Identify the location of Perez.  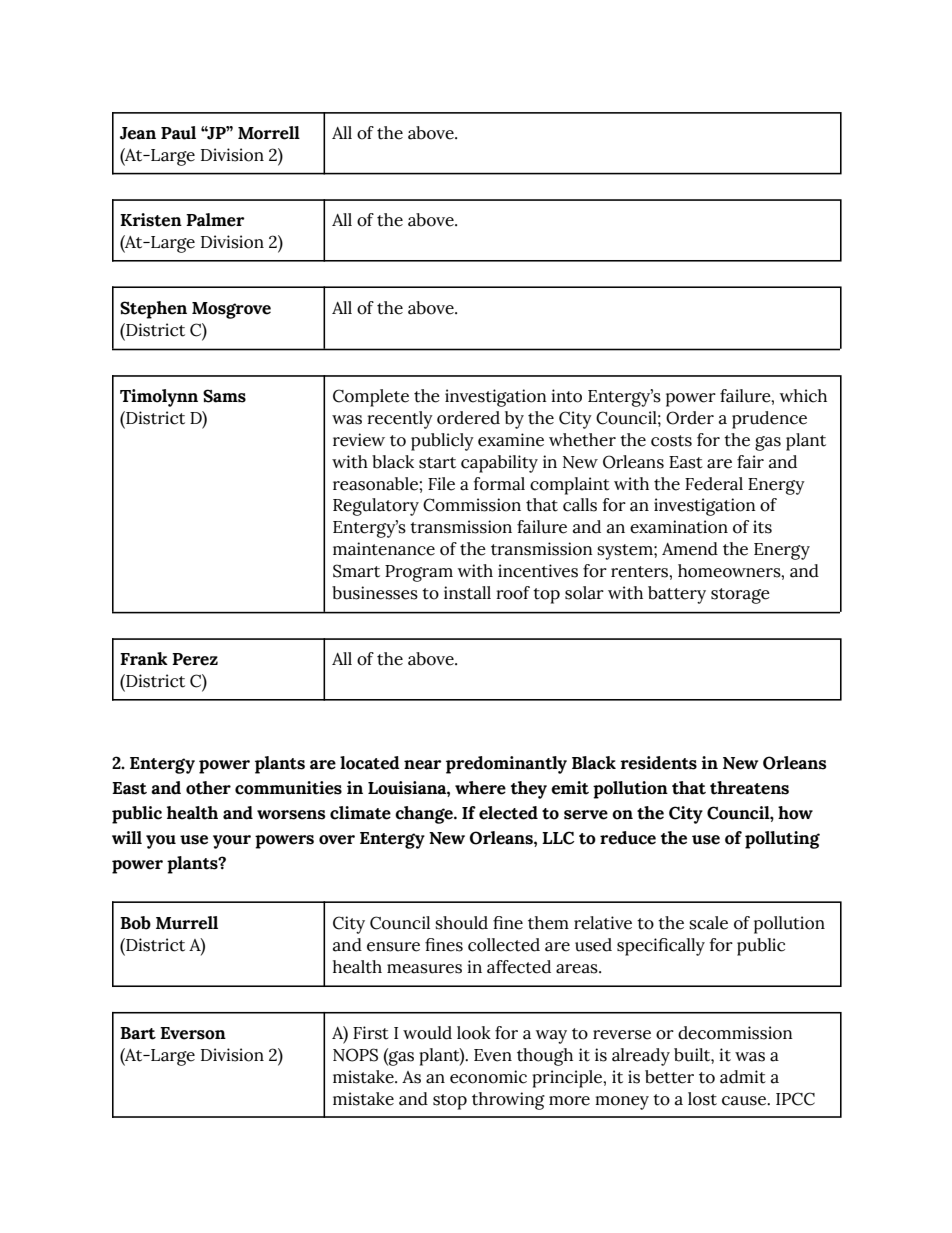
(195, 659).
